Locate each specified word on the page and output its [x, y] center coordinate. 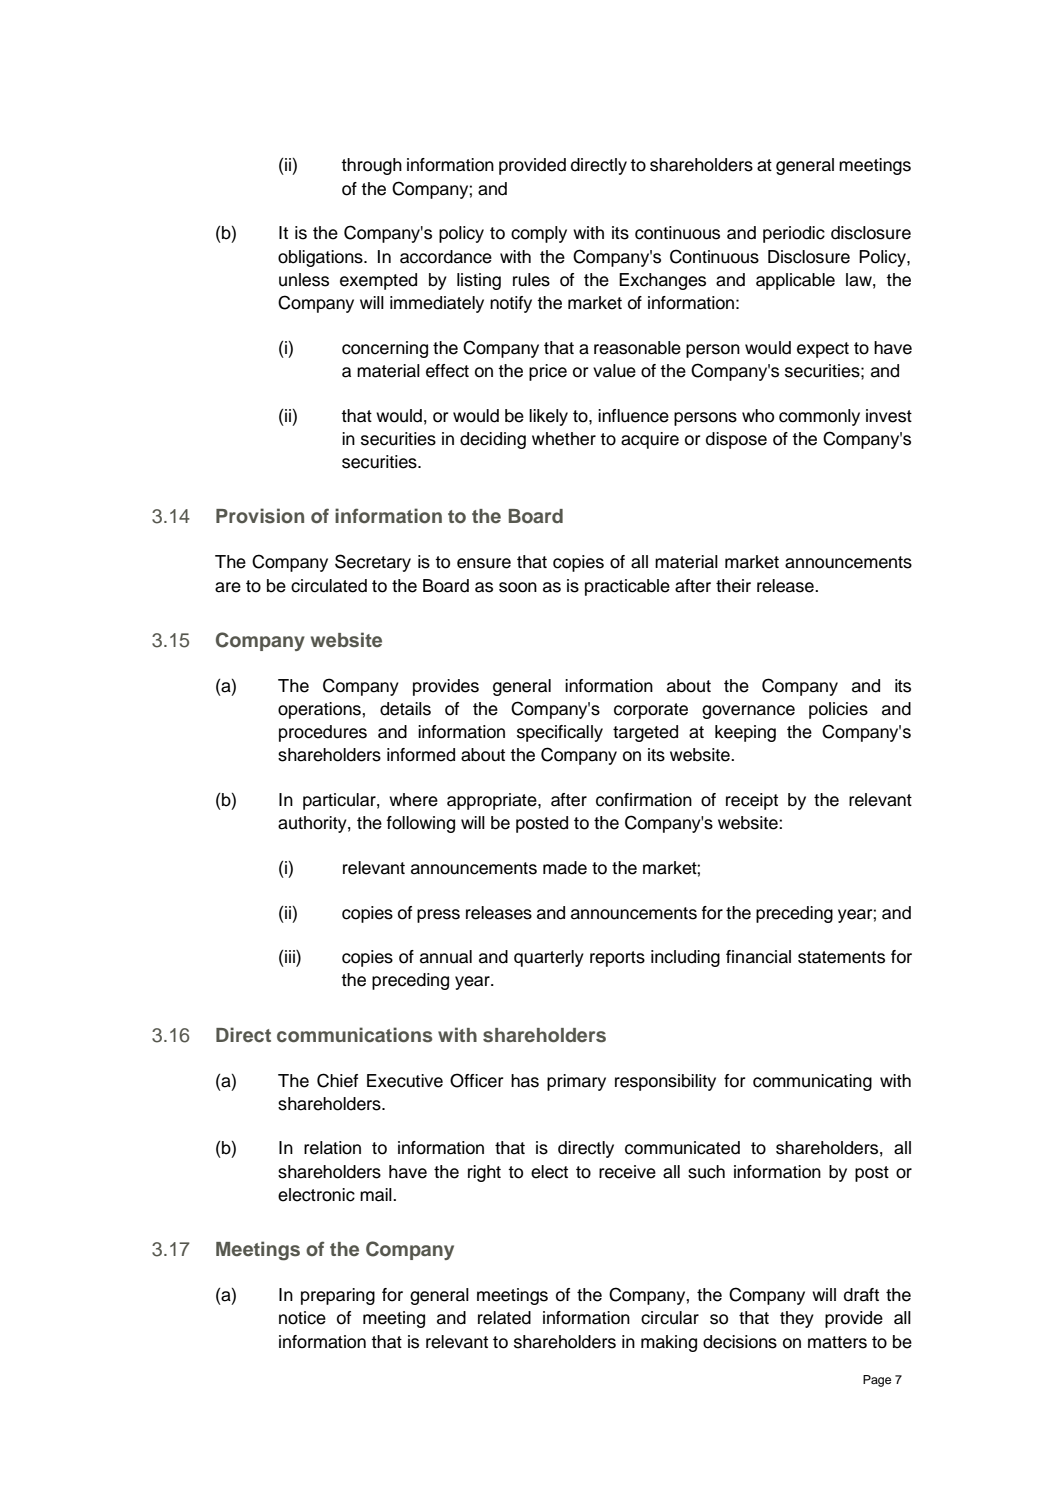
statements [841, 957]
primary [576, 1082]
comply [539, 234]
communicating [812, 1082]
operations [320, 710]
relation [332, 1148]
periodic [794, 234]
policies [838, 710]
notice [302, 1318]
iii [291, 958]
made [565, 868]
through [371, 166]
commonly [819, 417]
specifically [560, 733]
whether [564, 439]
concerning [385, 349]
